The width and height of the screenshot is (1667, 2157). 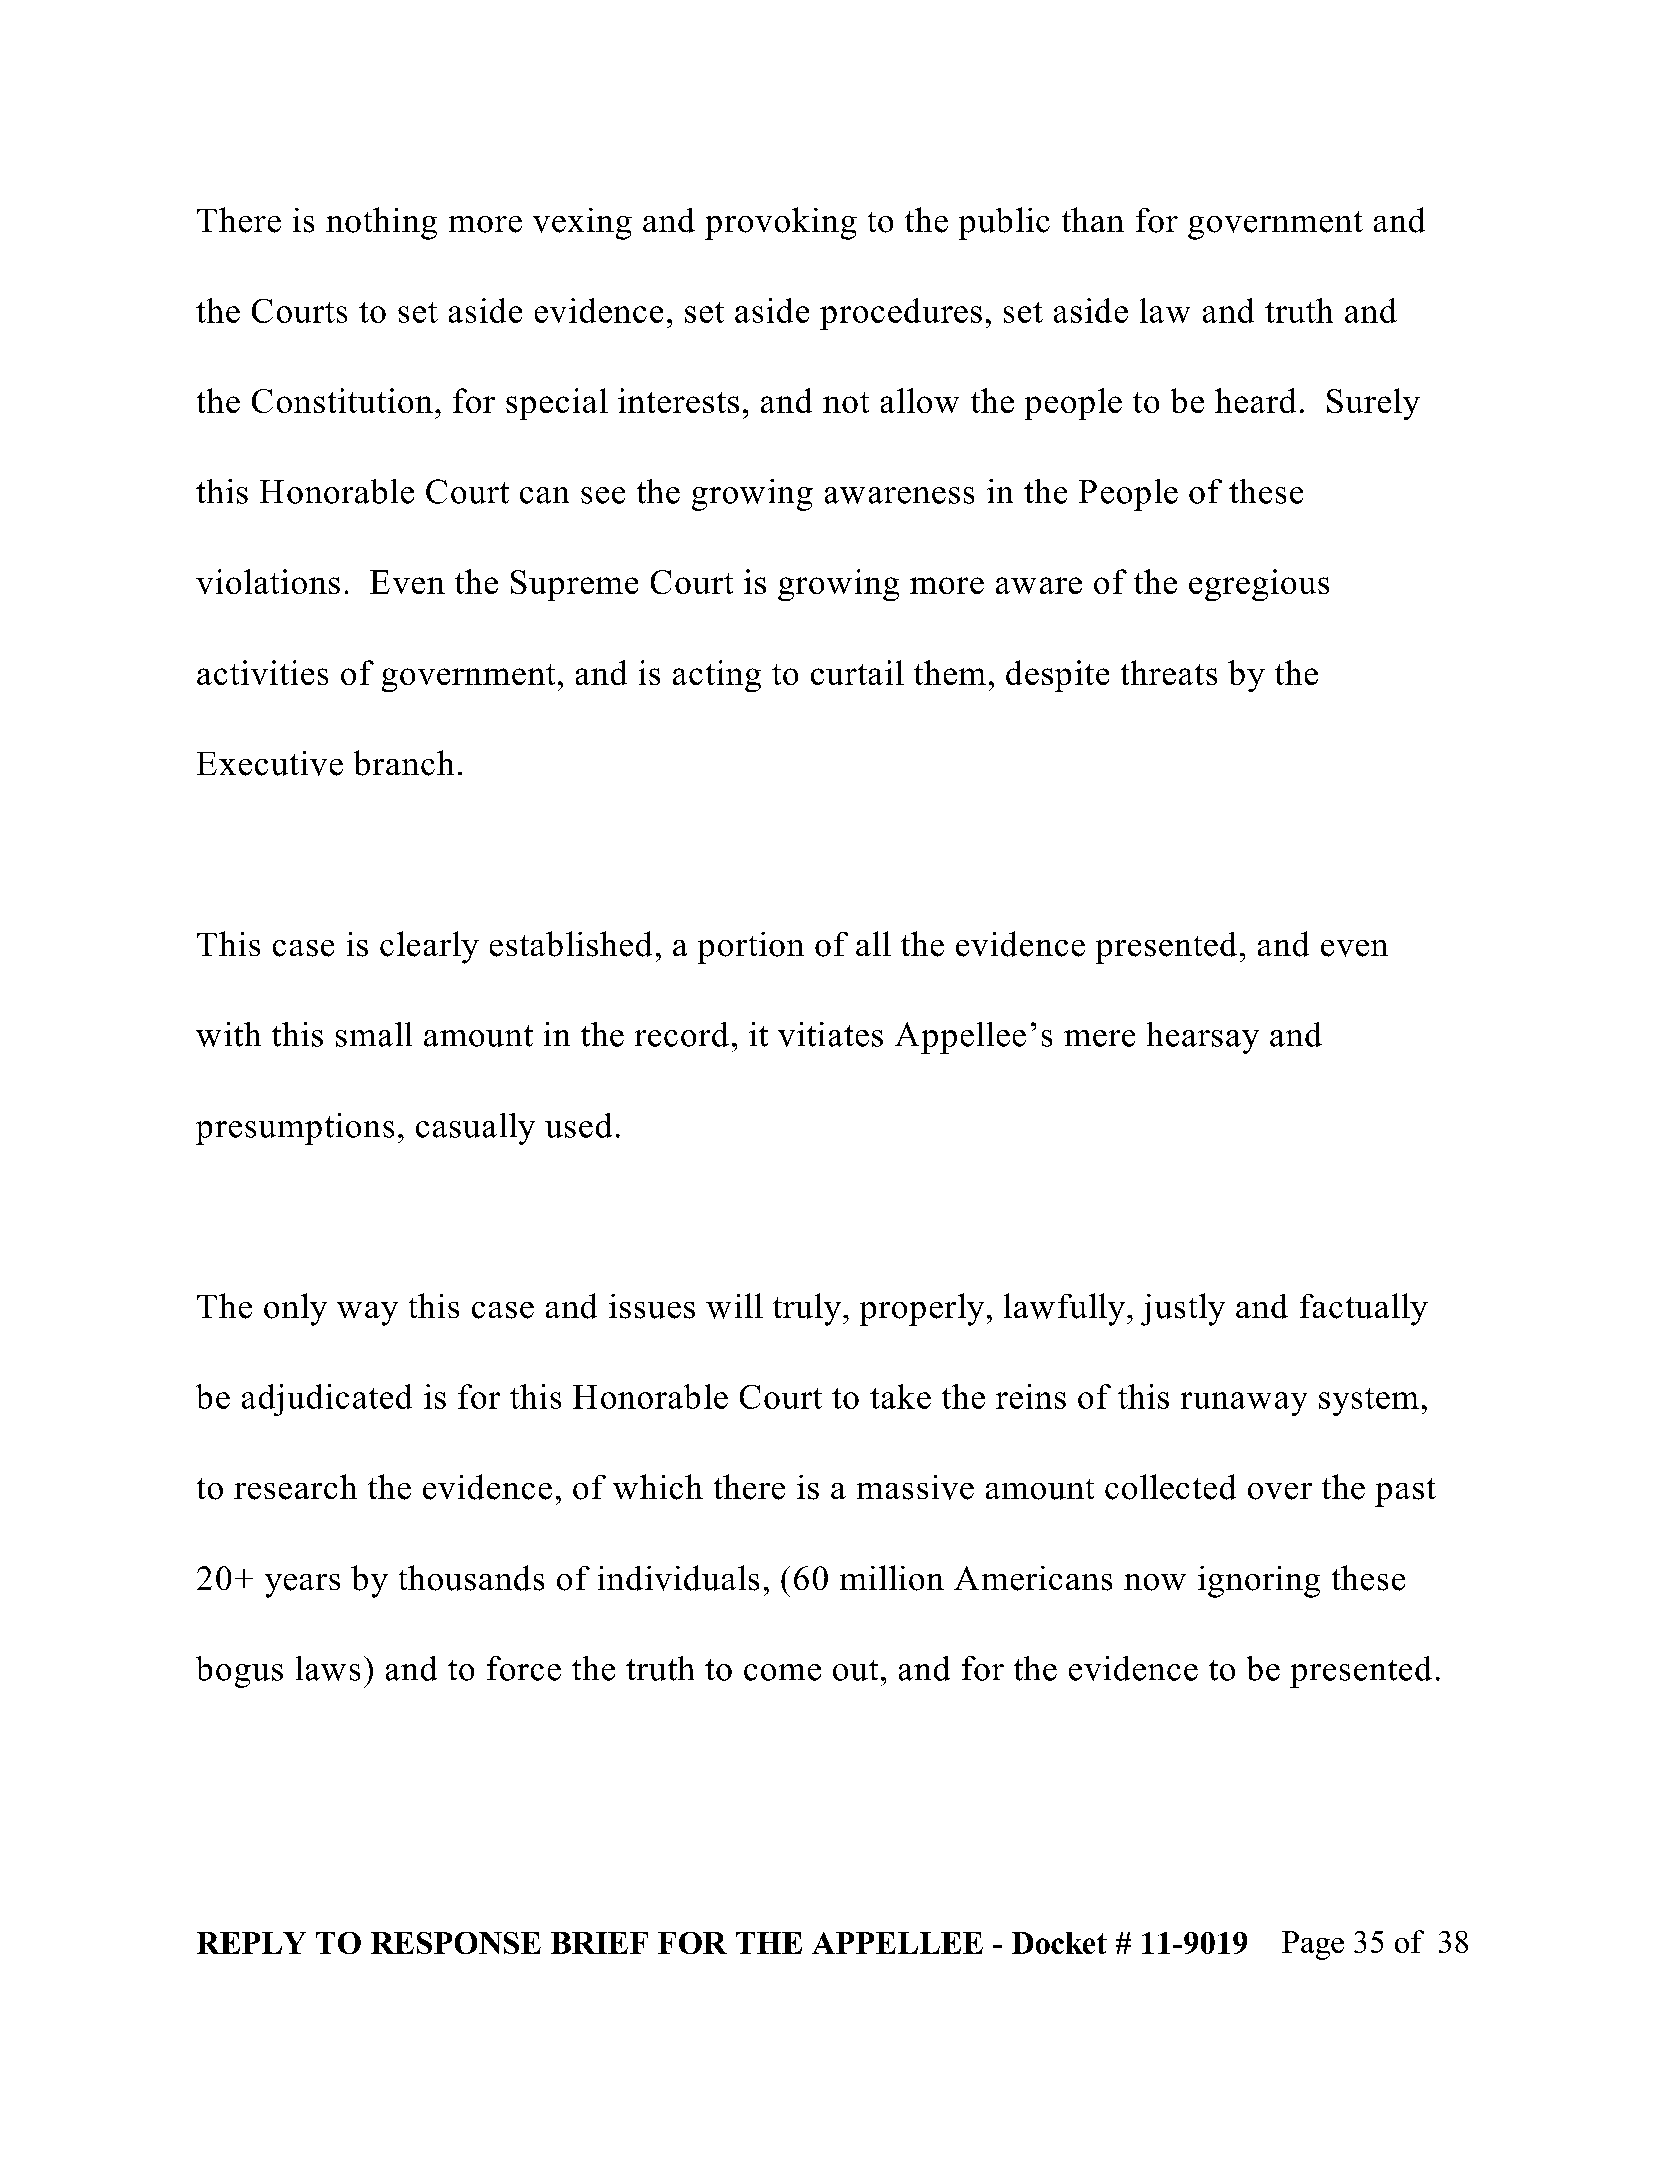 What do you see at coordinates (807, 1309) in the screenshot?
I see `truly` at bounding box center [807, 1309].
